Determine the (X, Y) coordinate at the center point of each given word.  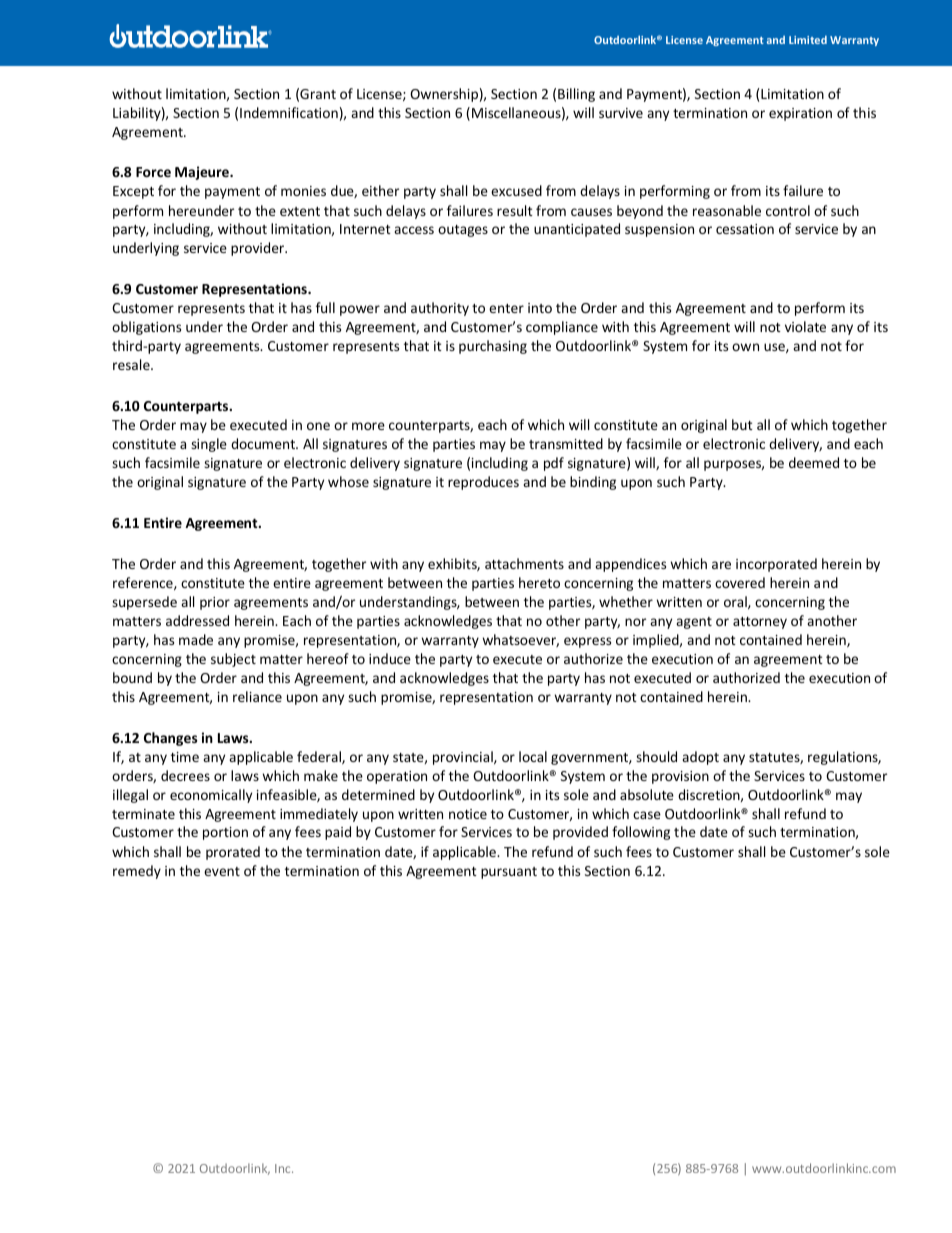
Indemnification (289, 112)
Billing (576, 95)
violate (805, 326)
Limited (808, 40)
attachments (524, 563)
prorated (233, 853)
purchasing (493, 347)
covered (740, 582)
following (641, 833)
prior (215, 603)
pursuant (509, 873)
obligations (146, 328)
